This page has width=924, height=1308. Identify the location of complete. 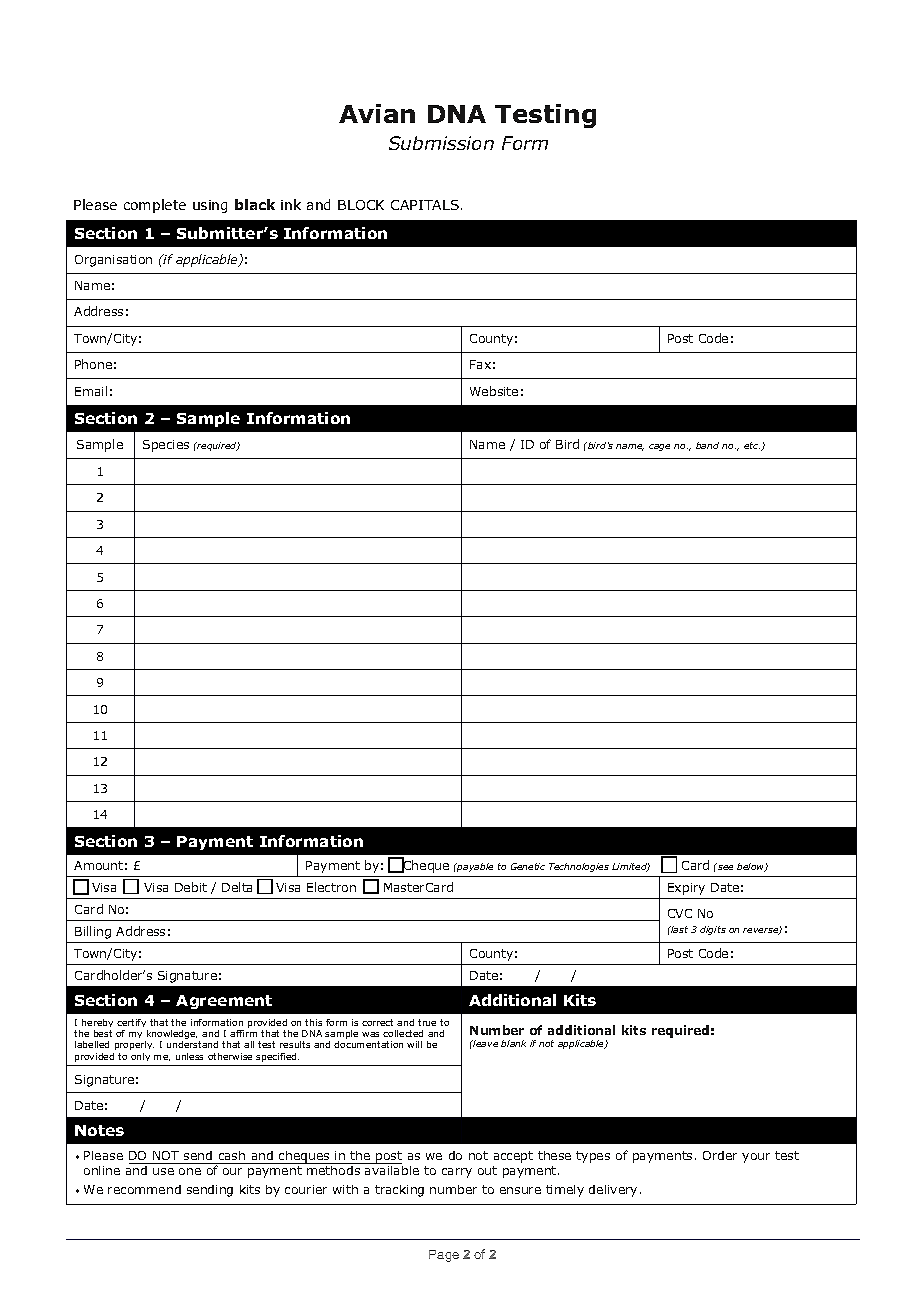
(155, 206).
